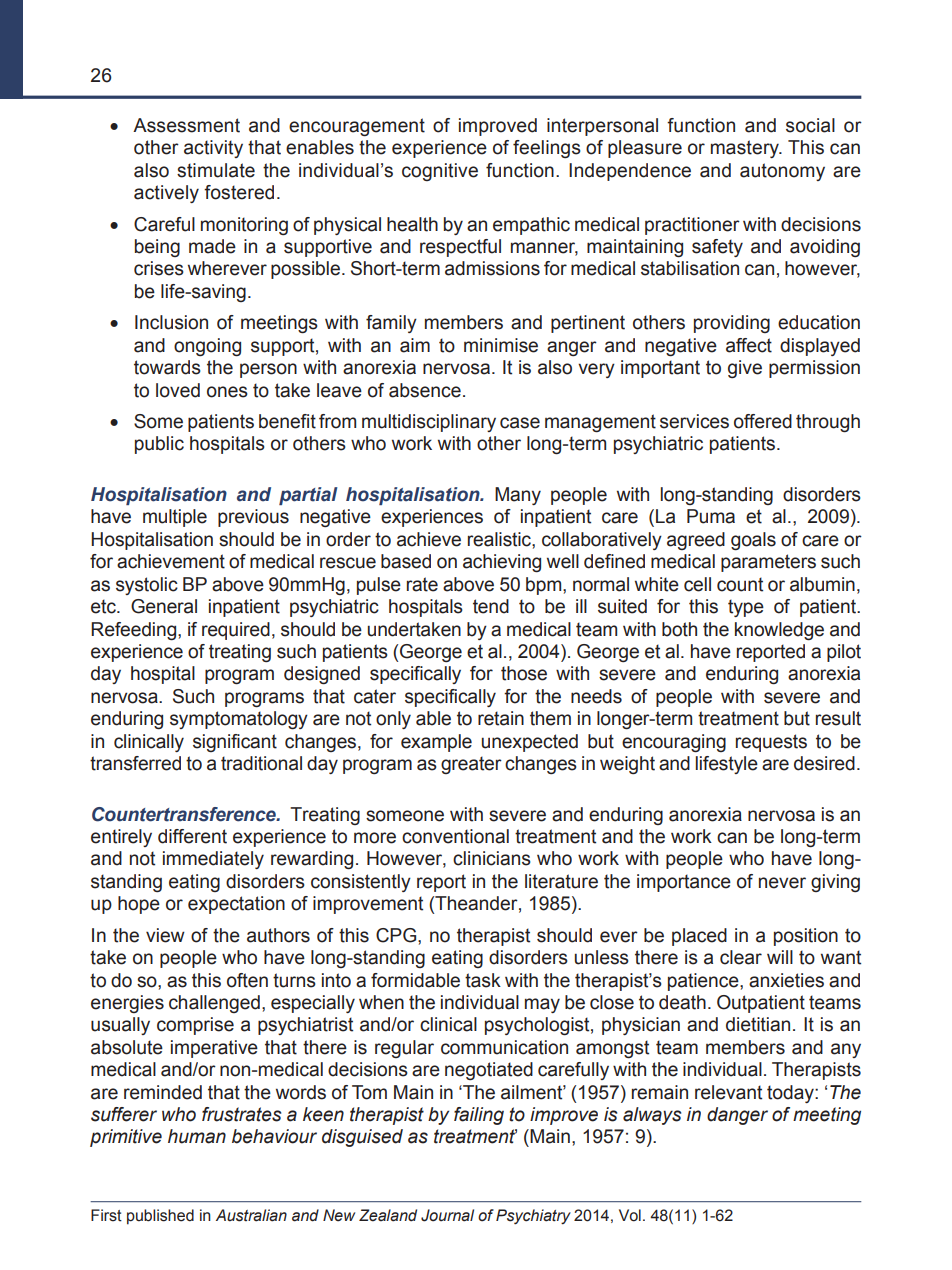 Image resolution: width=952 pixels, height=1270 pixels. What do you see at coordinates (213, 149) in the screenshot?
I see `activity` at bounding box center [213, 149].
